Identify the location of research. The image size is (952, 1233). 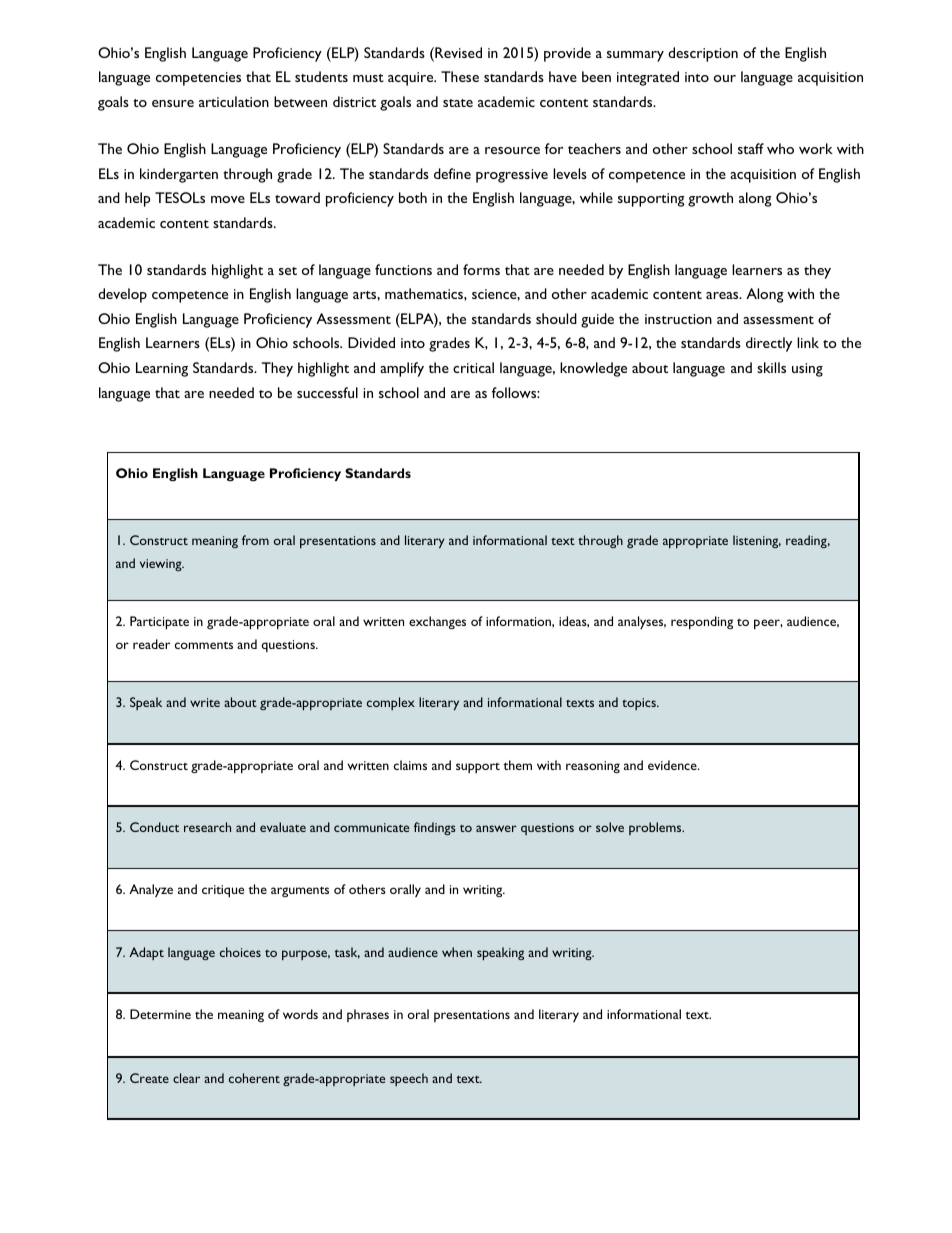
(207, 827).
